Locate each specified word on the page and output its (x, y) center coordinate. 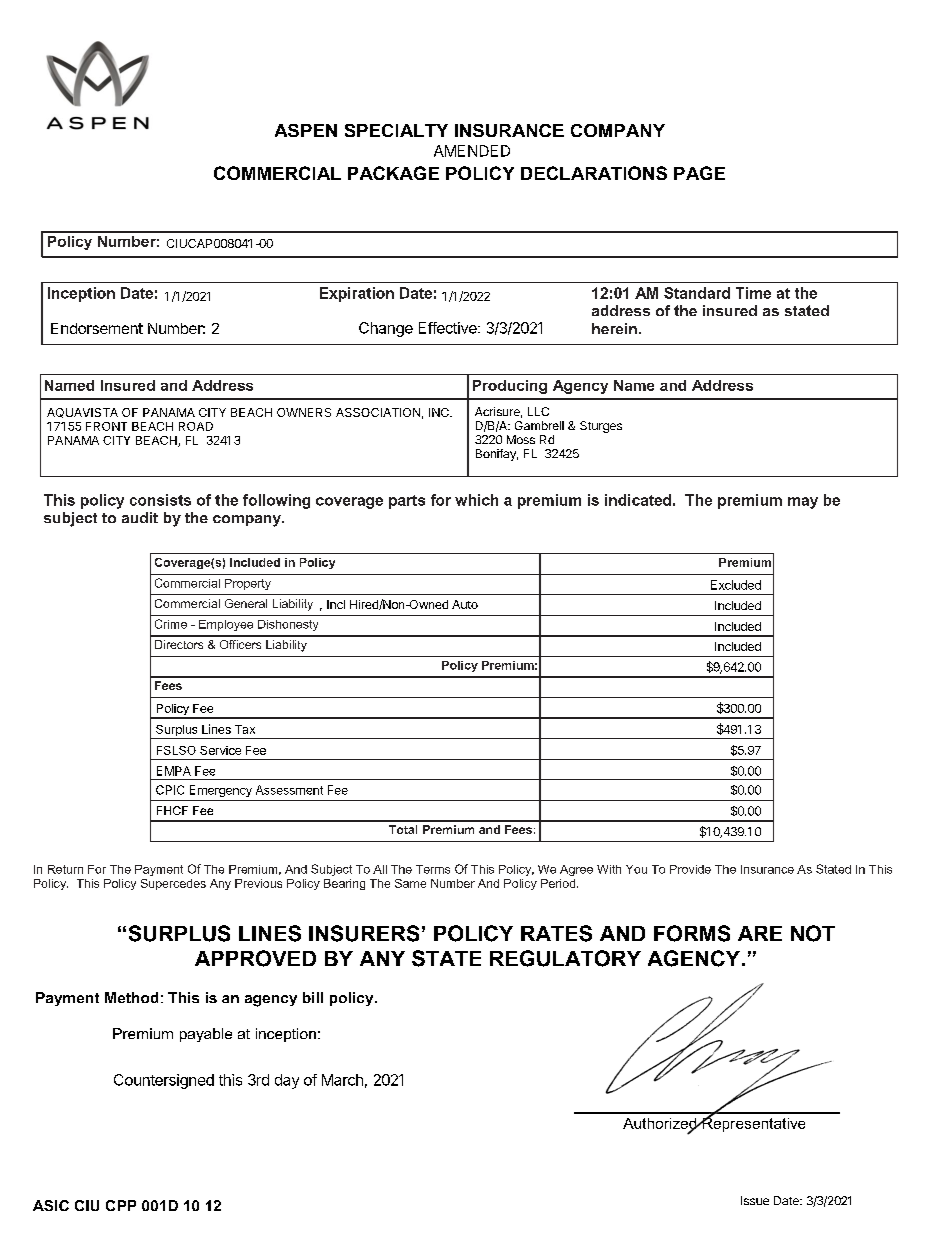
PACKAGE (393, 173)
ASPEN (306, 130)
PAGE (699, 173)
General (246, 603)
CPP (121, 1205)
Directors (179, 644)
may (803, 503)
